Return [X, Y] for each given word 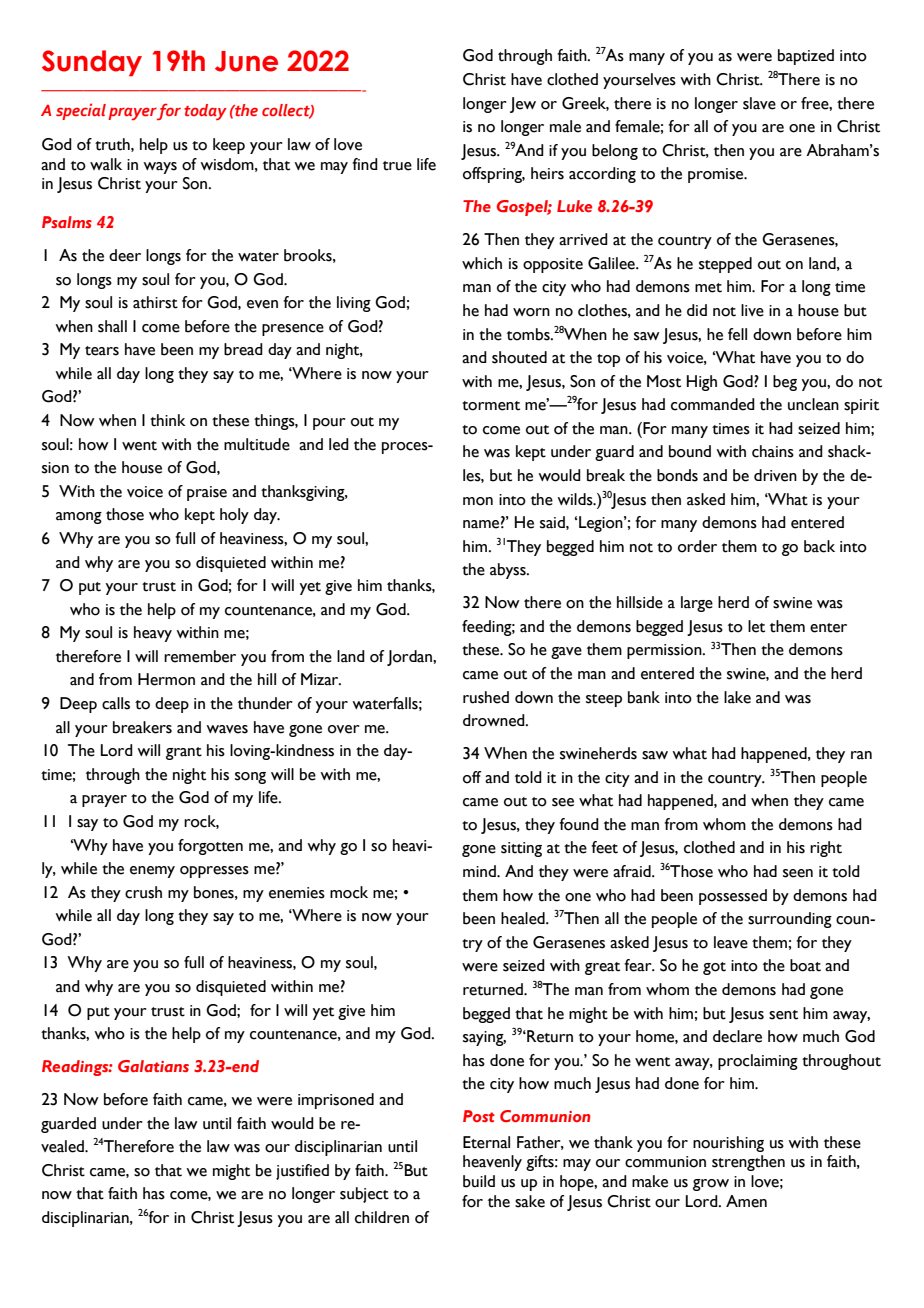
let [756, 626]
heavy [153, 634]
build [479, 1181]
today [205, 112]
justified [302, 1172]
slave [759, 103]
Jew [523, 105]
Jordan [410, 658]
